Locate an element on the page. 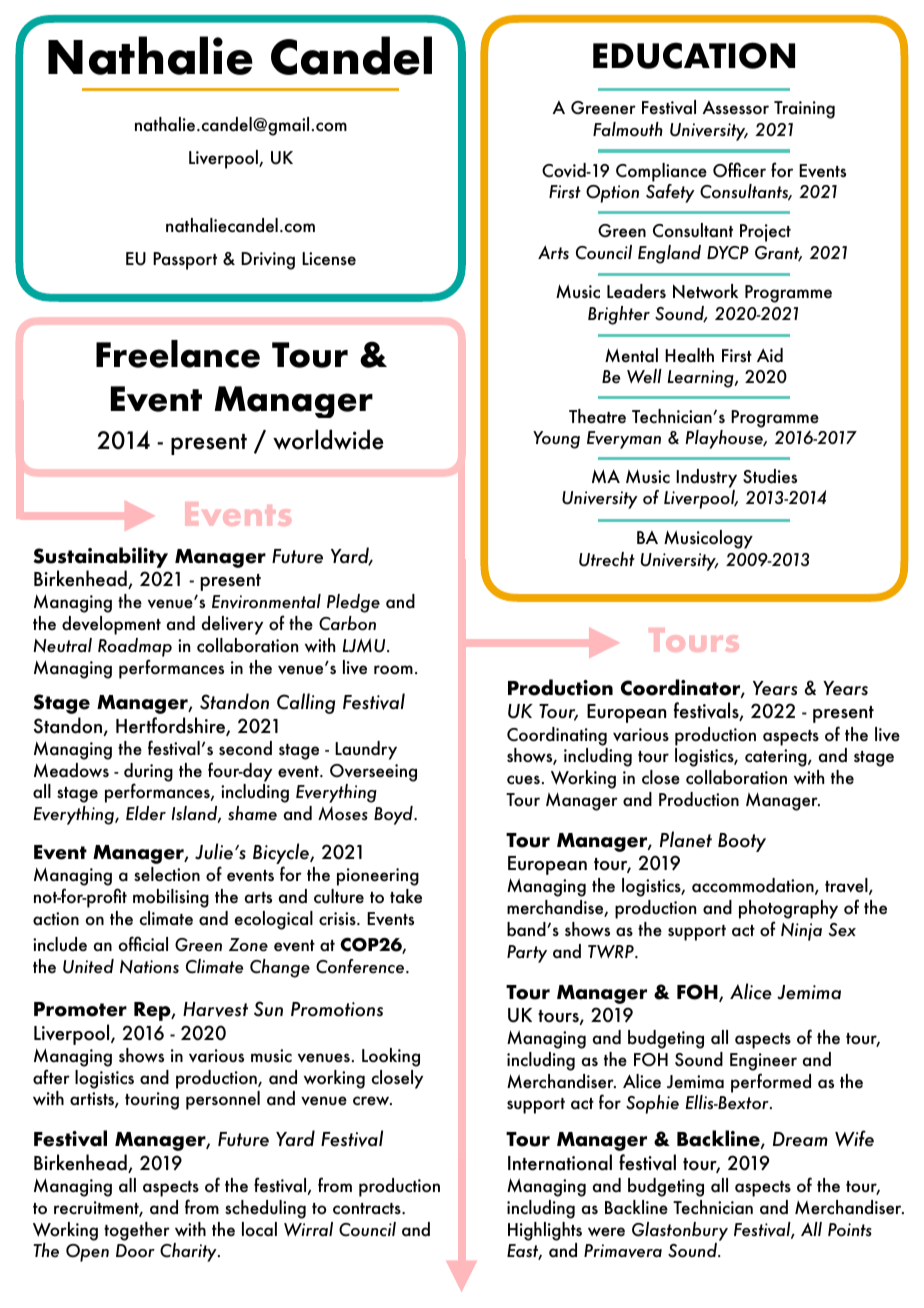 The width and height of the page is (924, 1308). Glastonbury is located at coordinates (680, 1231).
